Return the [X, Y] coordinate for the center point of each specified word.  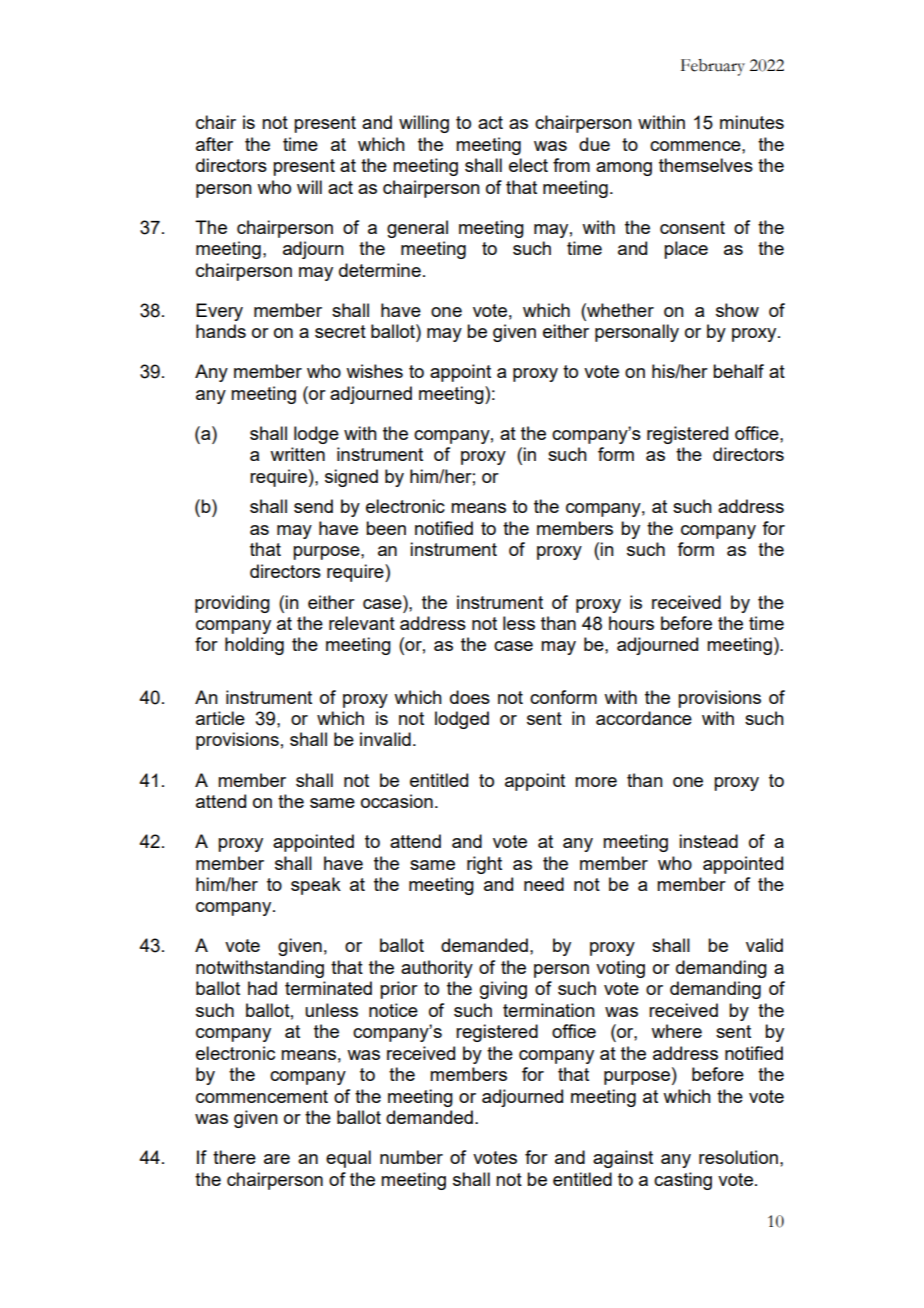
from [571, 165]
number [411, 1157]
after [214, 144]
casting [683, 1181]
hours [631, 623]
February [713, 67]
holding [254, 646]
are [277, 1159]
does [470, 697]
